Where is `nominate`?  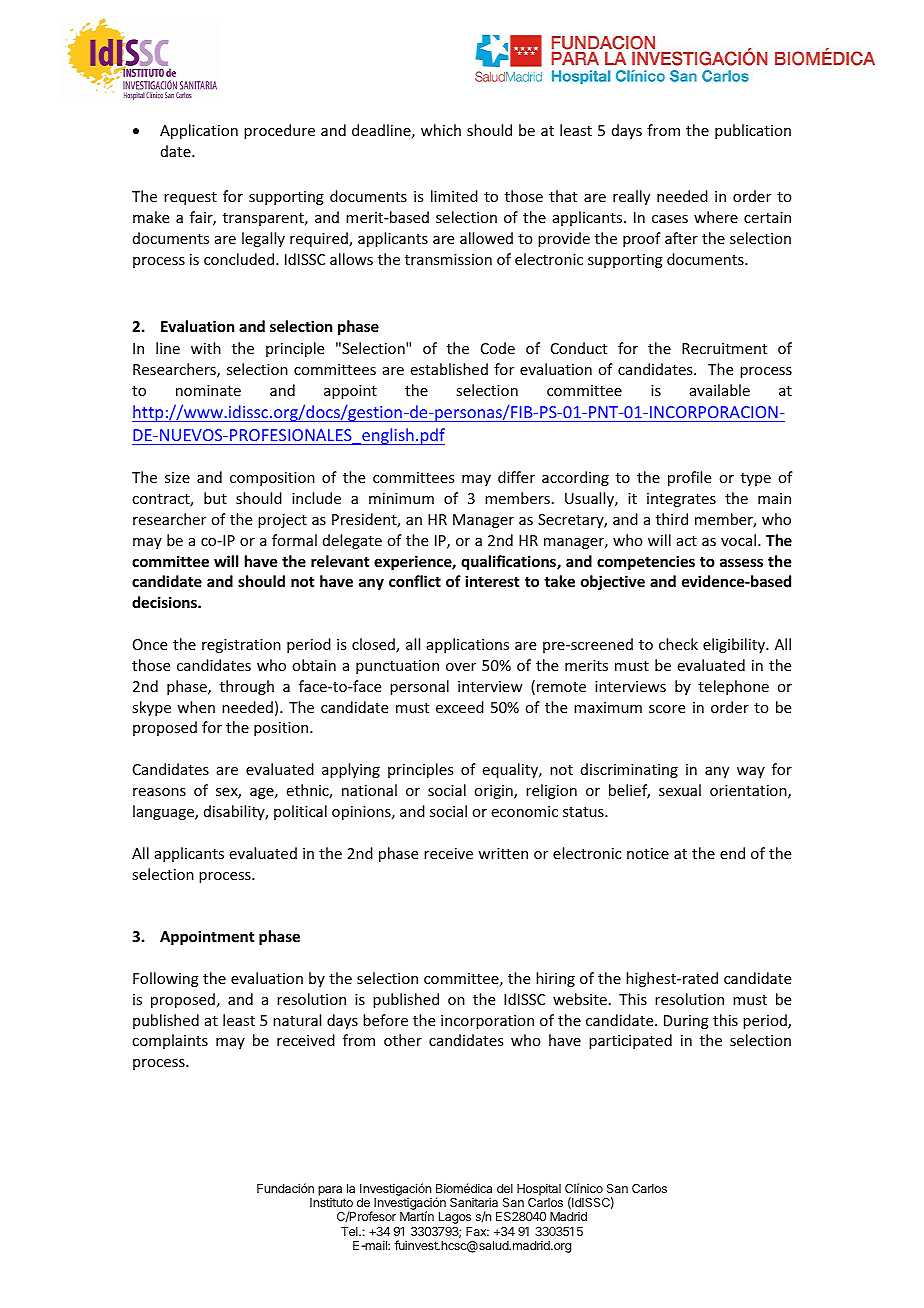 nominate is located at coordinates (208, 390).
